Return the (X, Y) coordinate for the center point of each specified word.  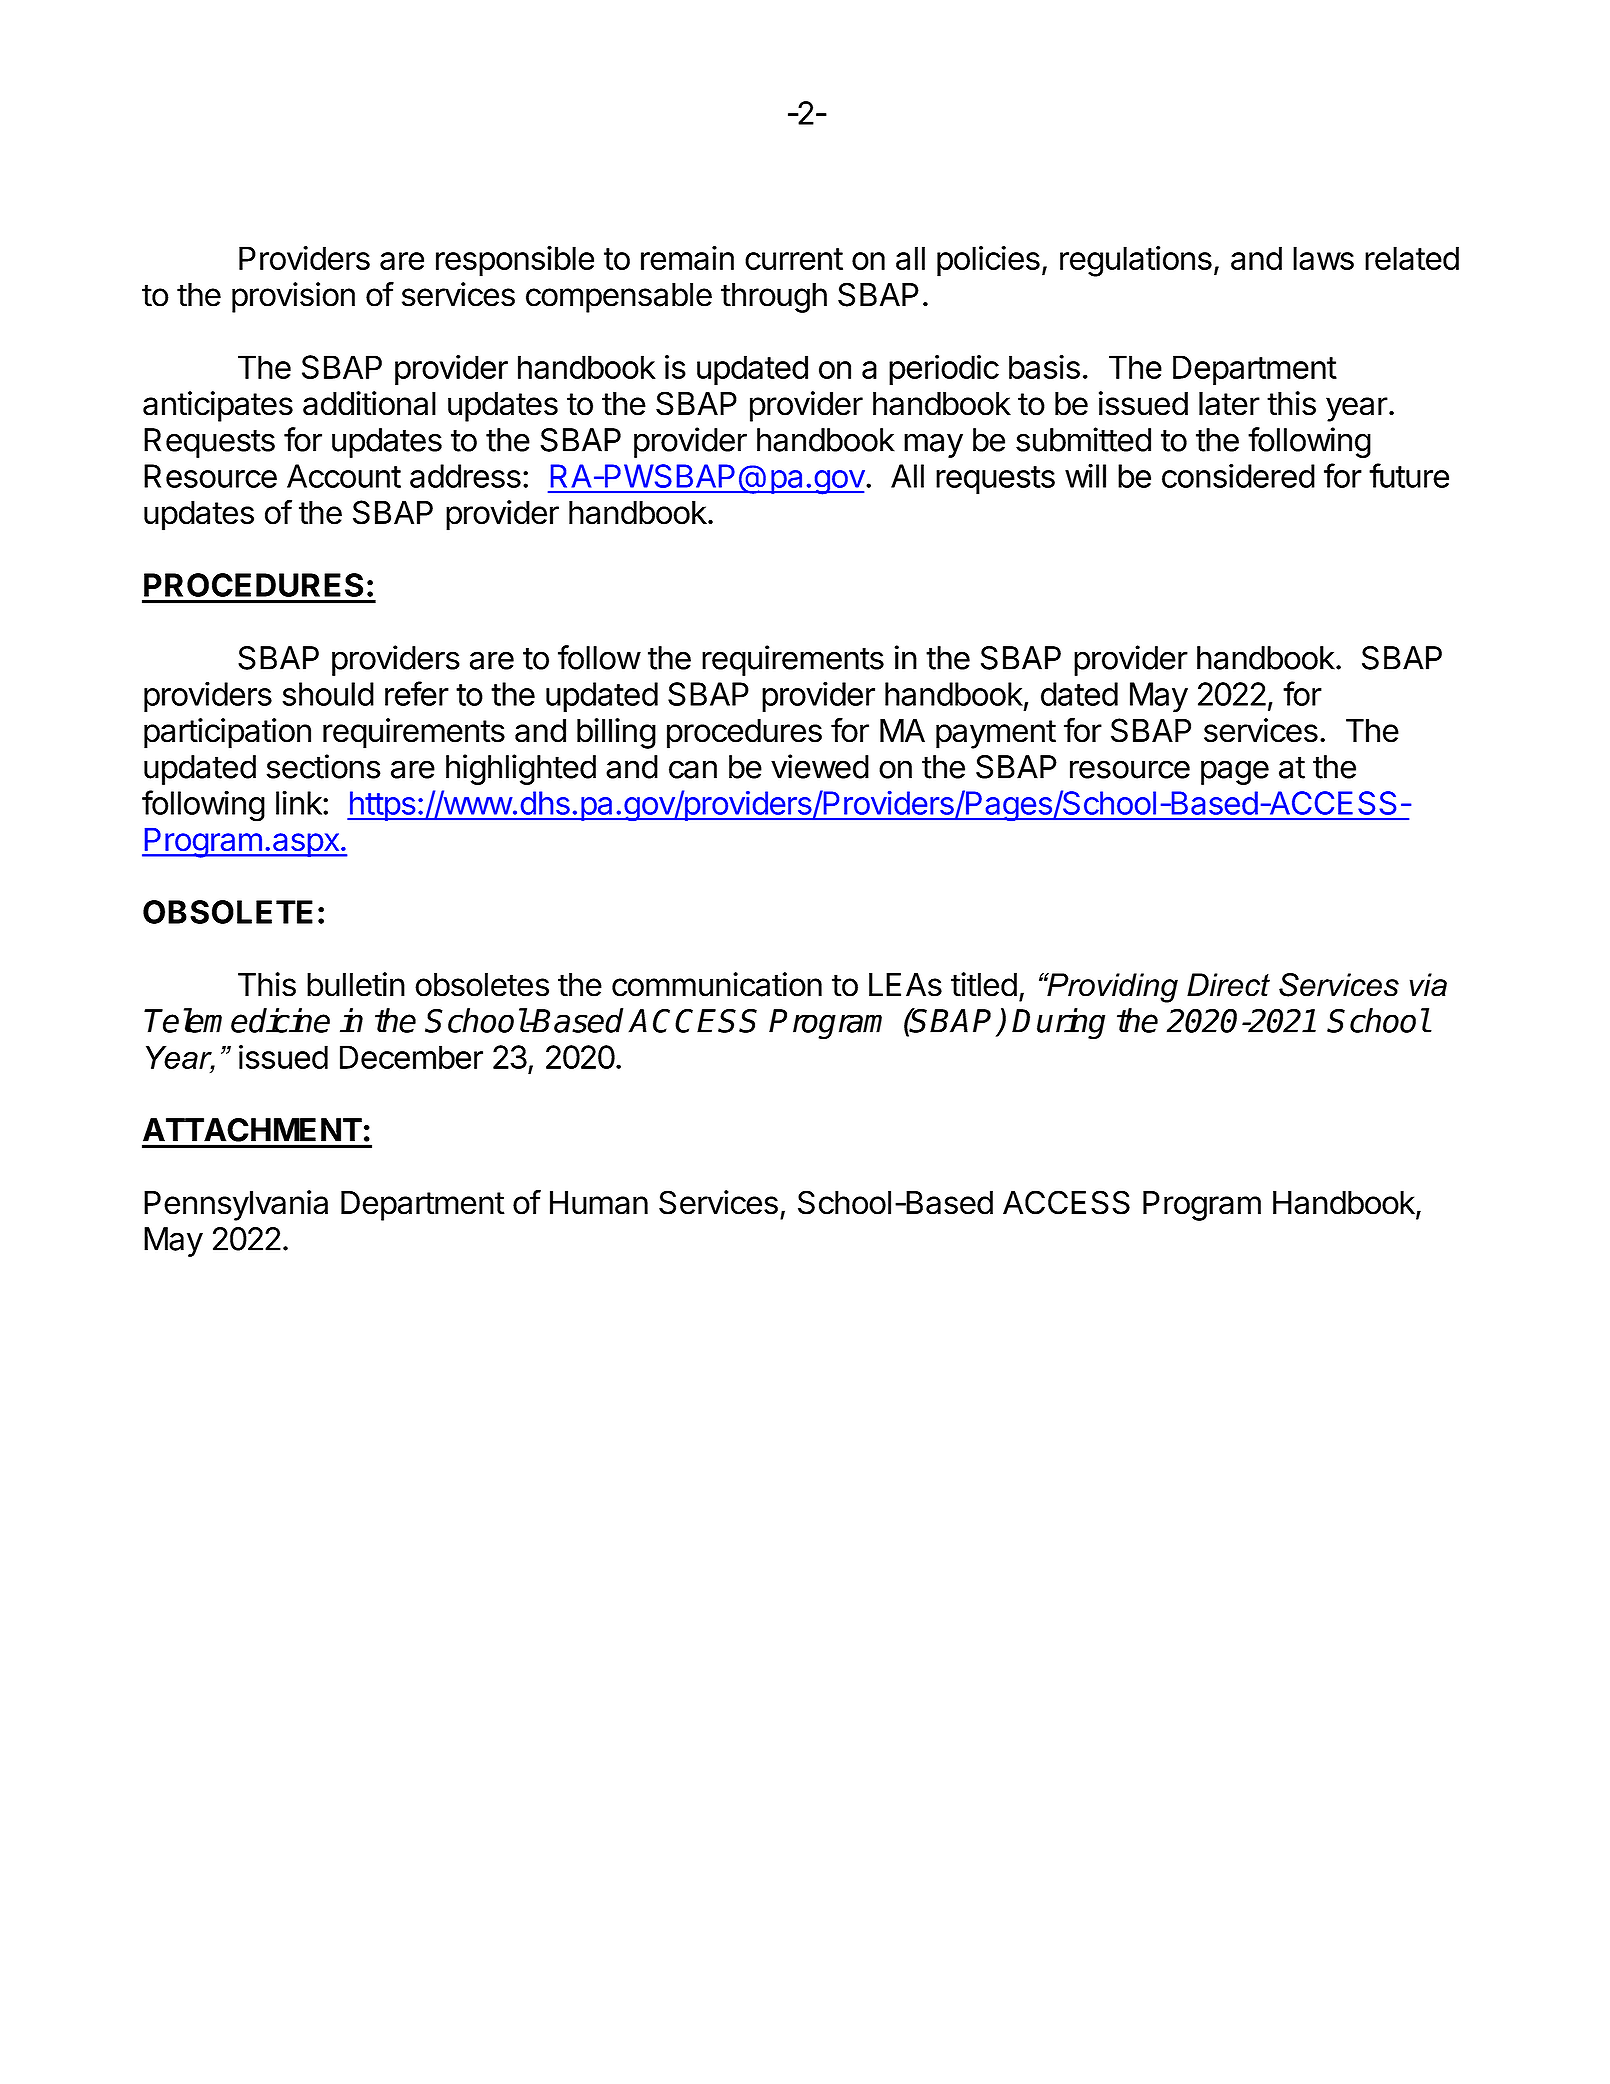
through (774, 298)
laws (1323, 258)
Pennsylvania (236, 1205)
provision (293, 297)
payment (996, 734)
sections (323, 766)
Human (599, 1203)
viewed (820, 766)
